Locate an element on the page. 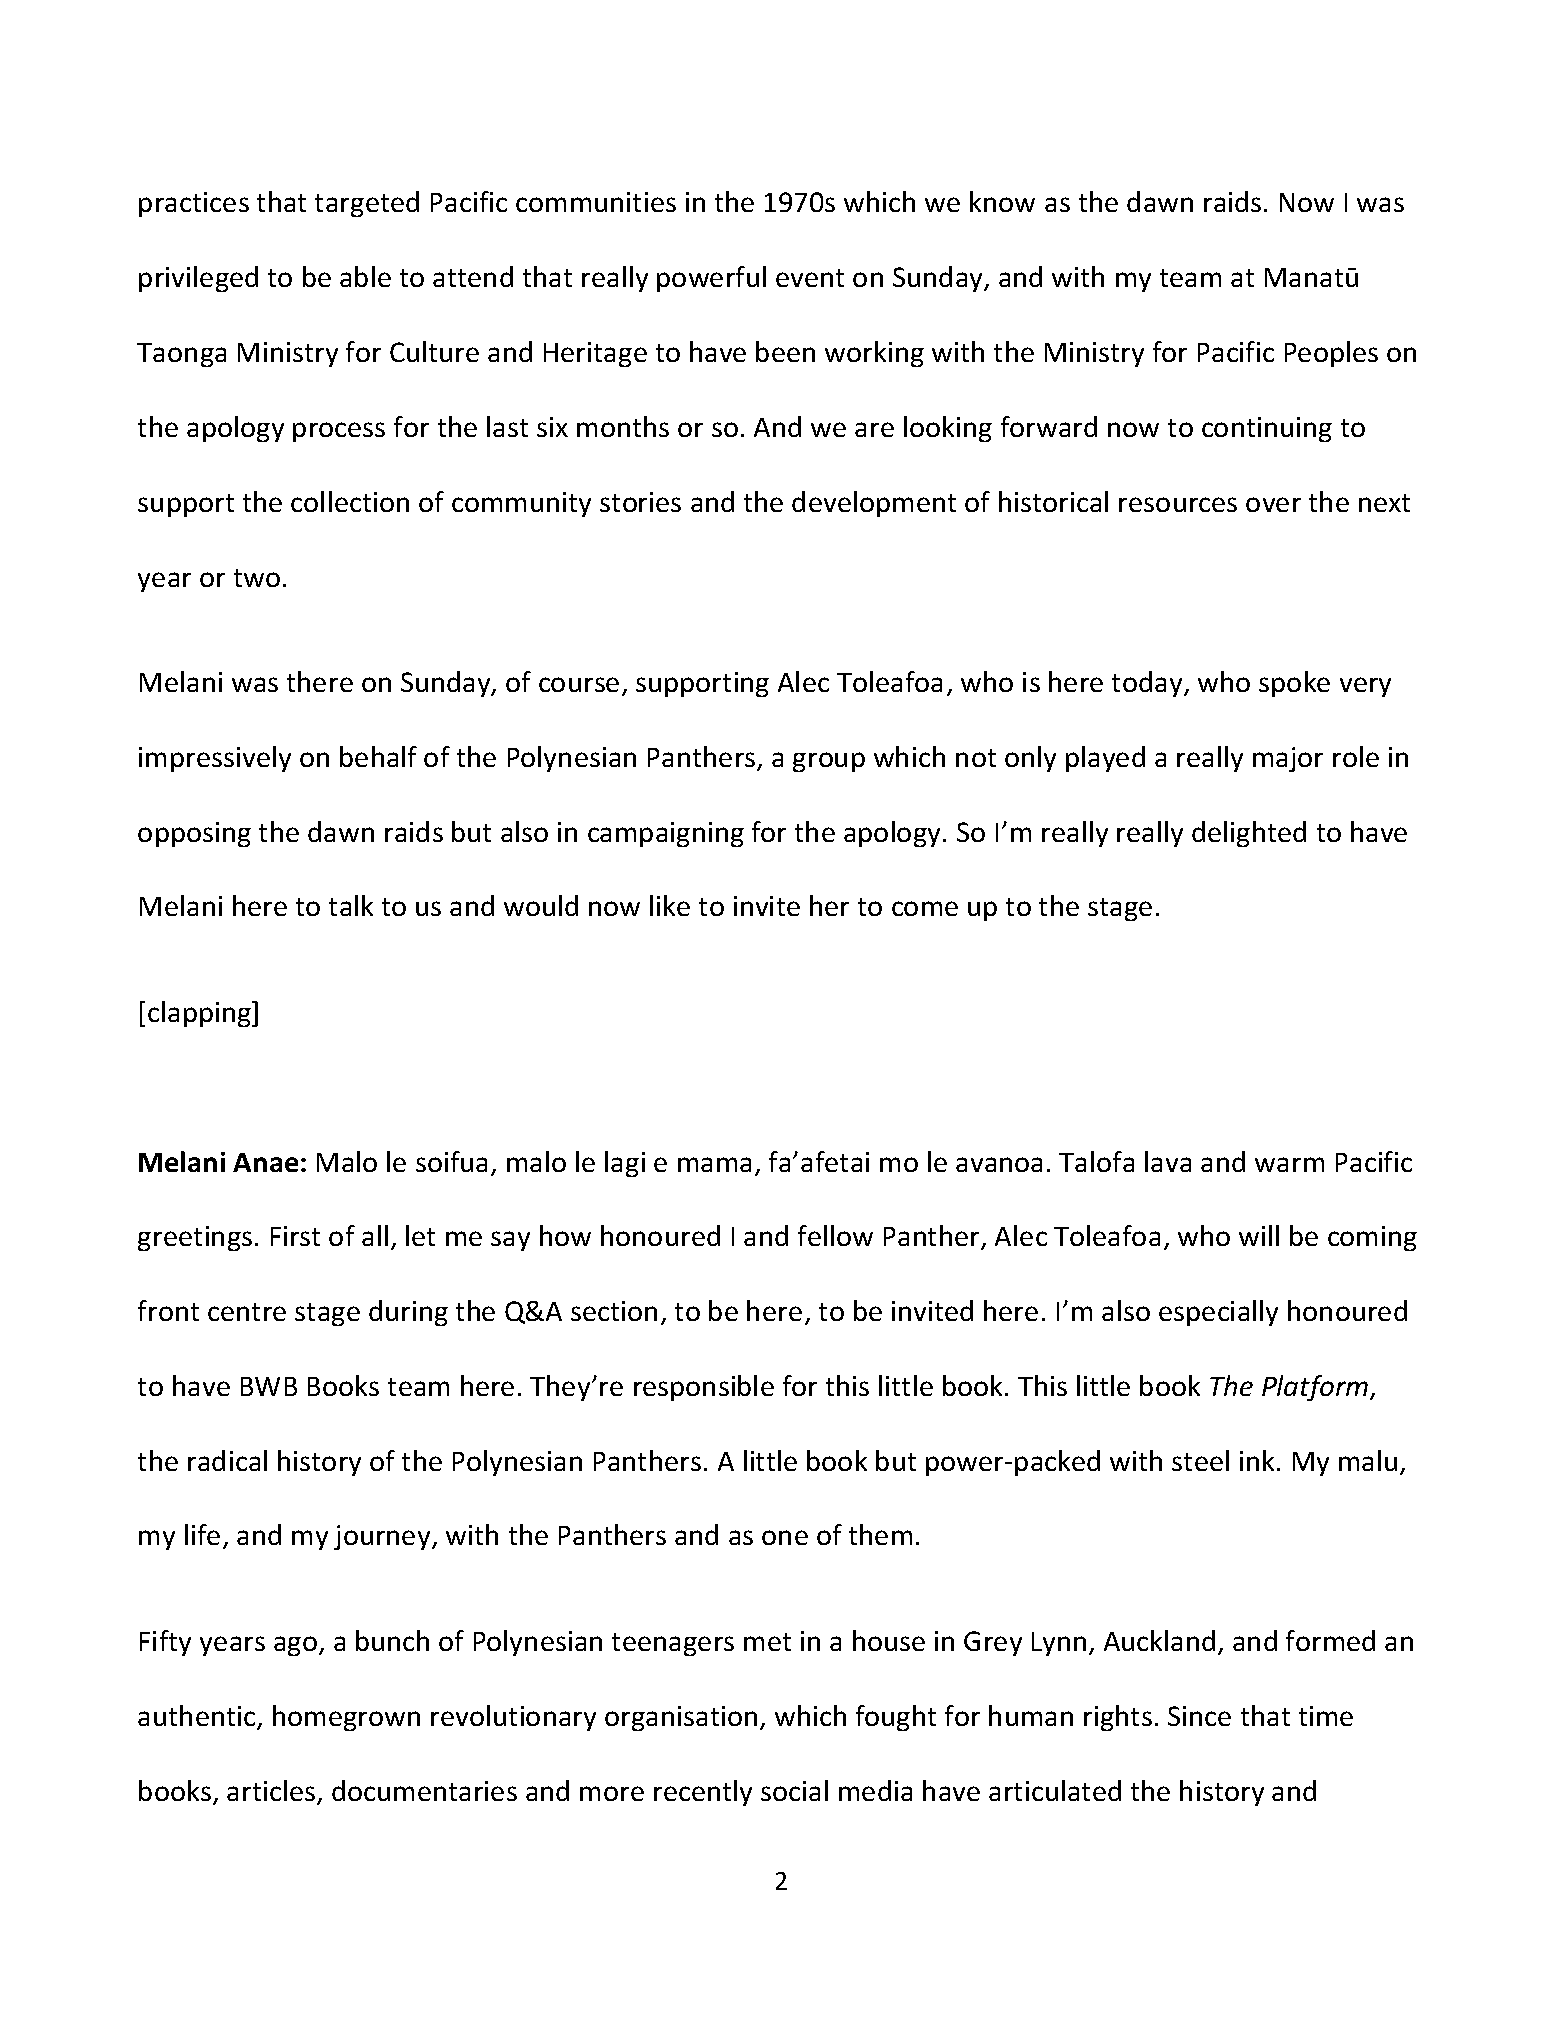 The height and width of the document is (2022, 1563). Since is located at coordinates (1199, 1716).
